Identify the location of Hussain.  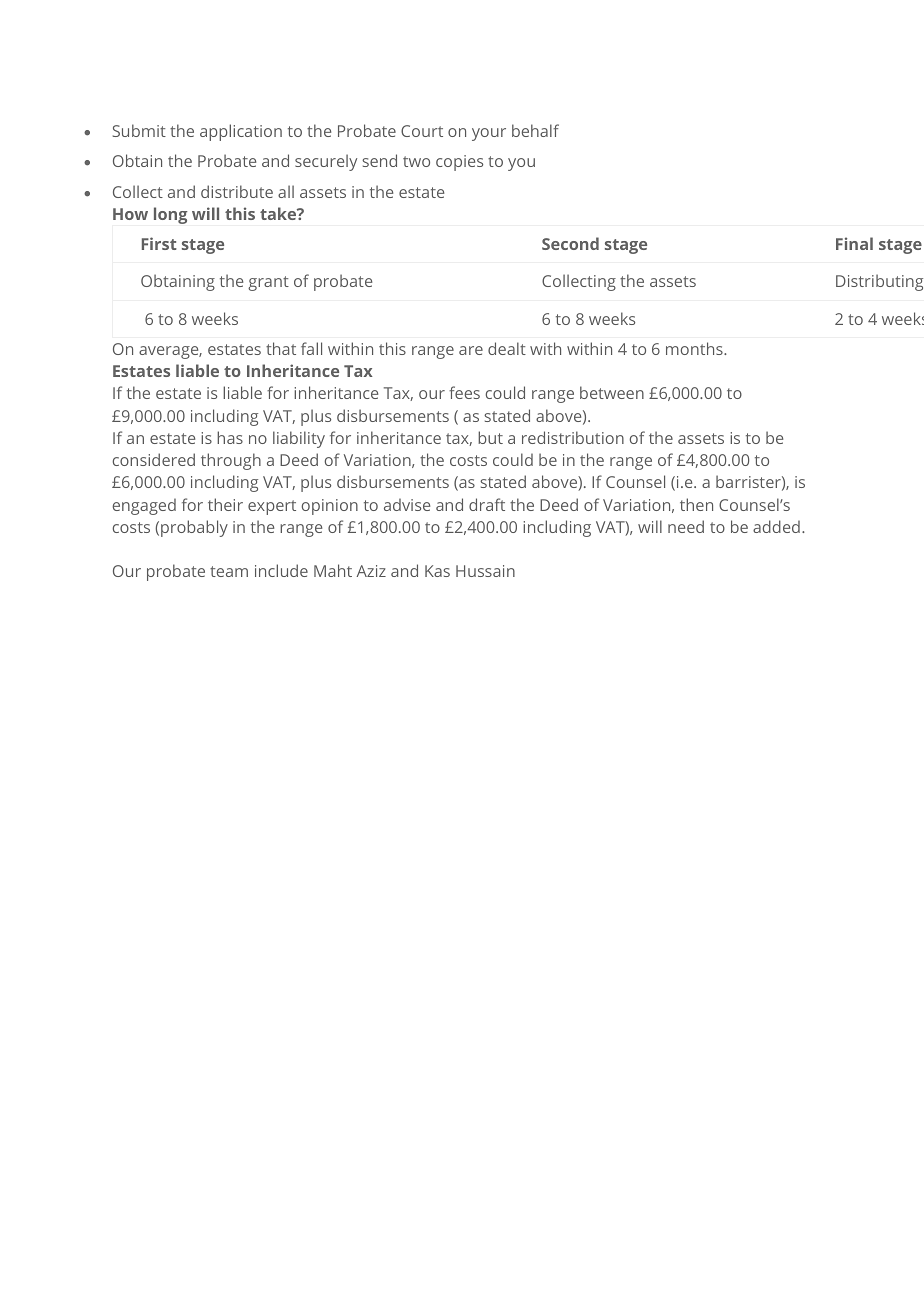
(485, 571).
